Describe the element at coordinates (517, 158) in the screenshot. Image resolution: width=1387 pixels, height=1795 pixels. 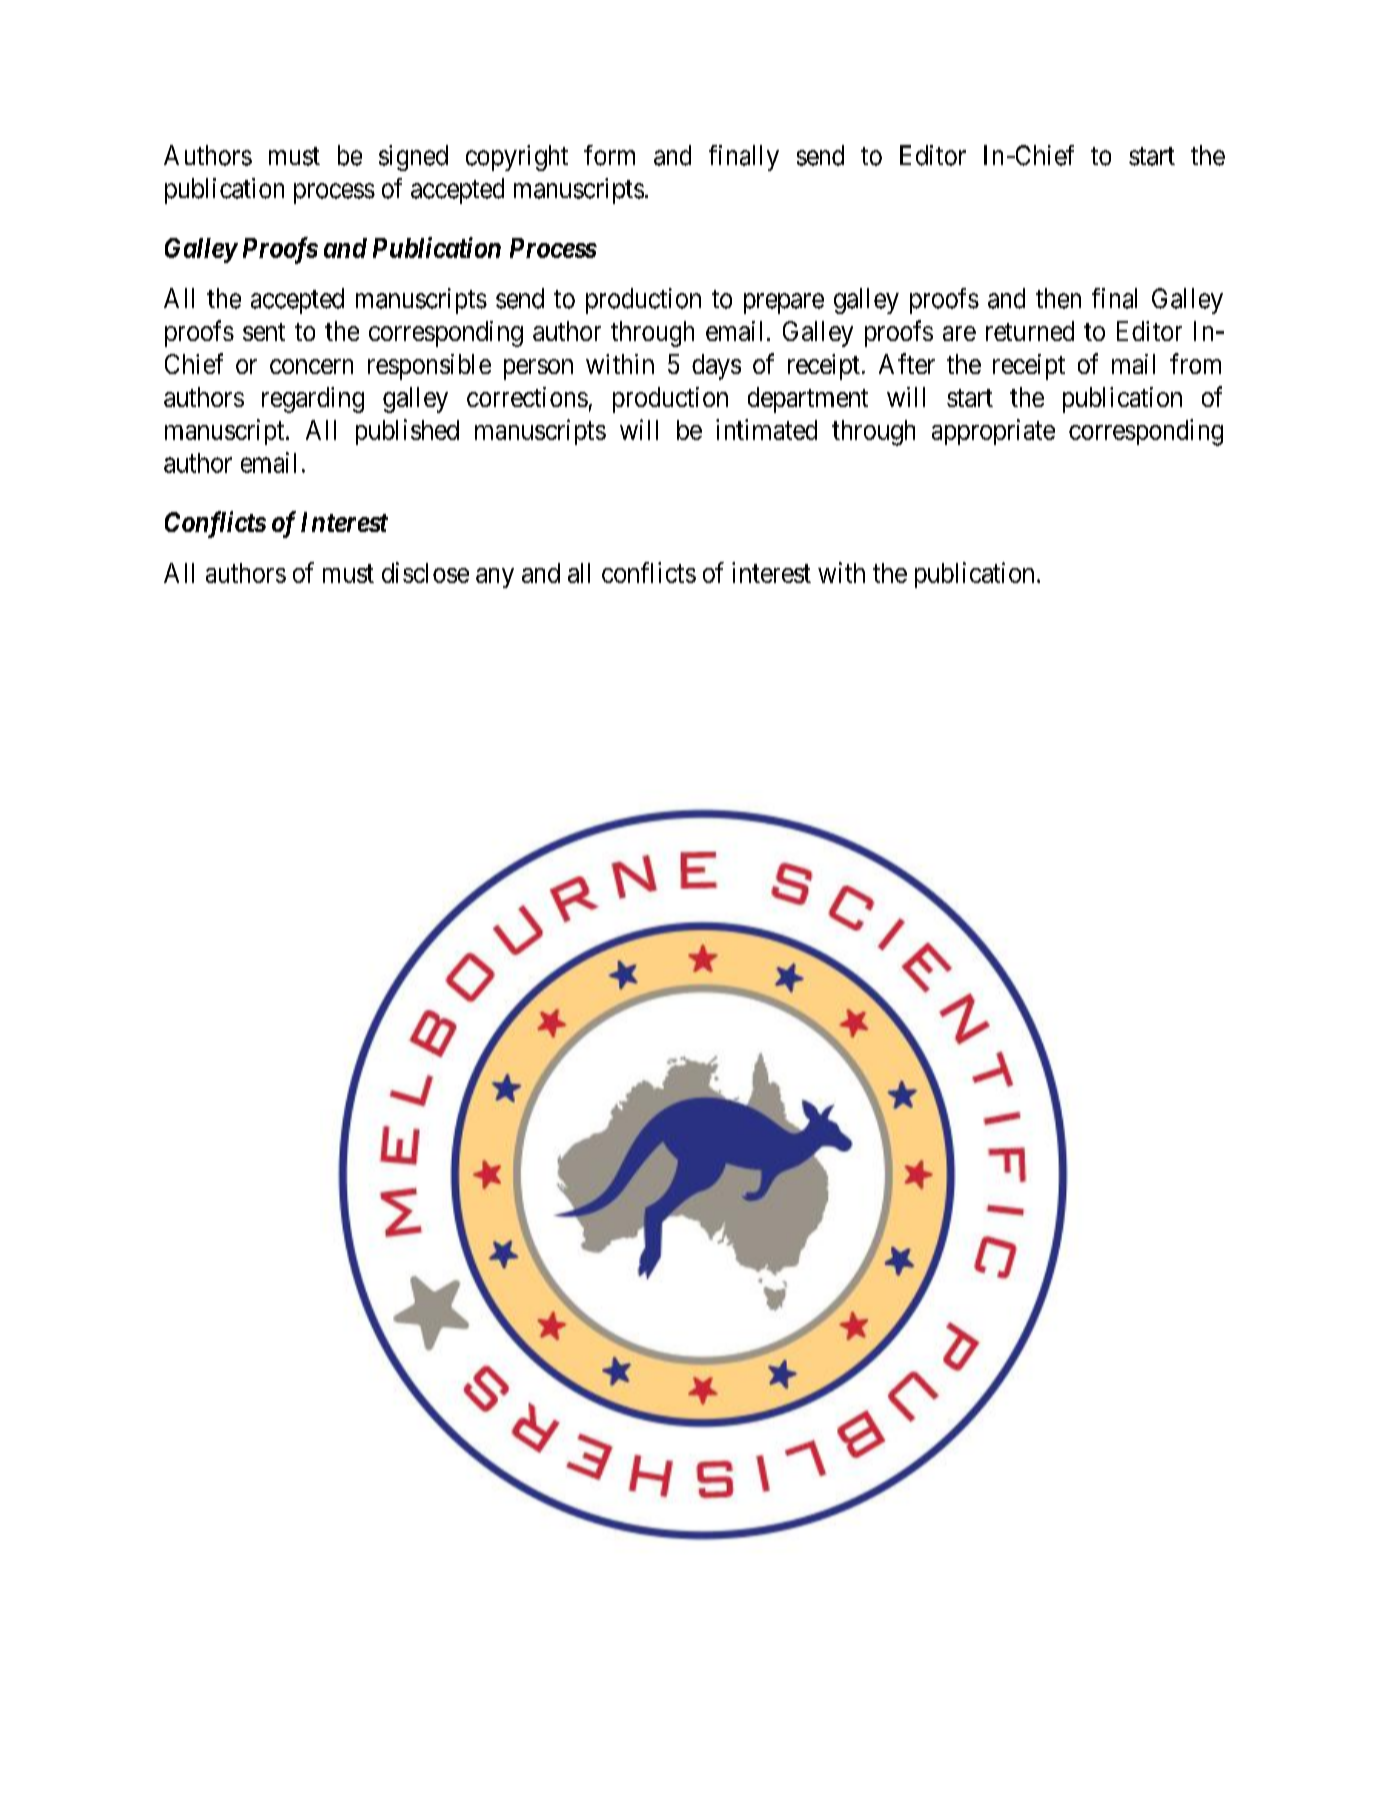
I see `copyright` at that location.
